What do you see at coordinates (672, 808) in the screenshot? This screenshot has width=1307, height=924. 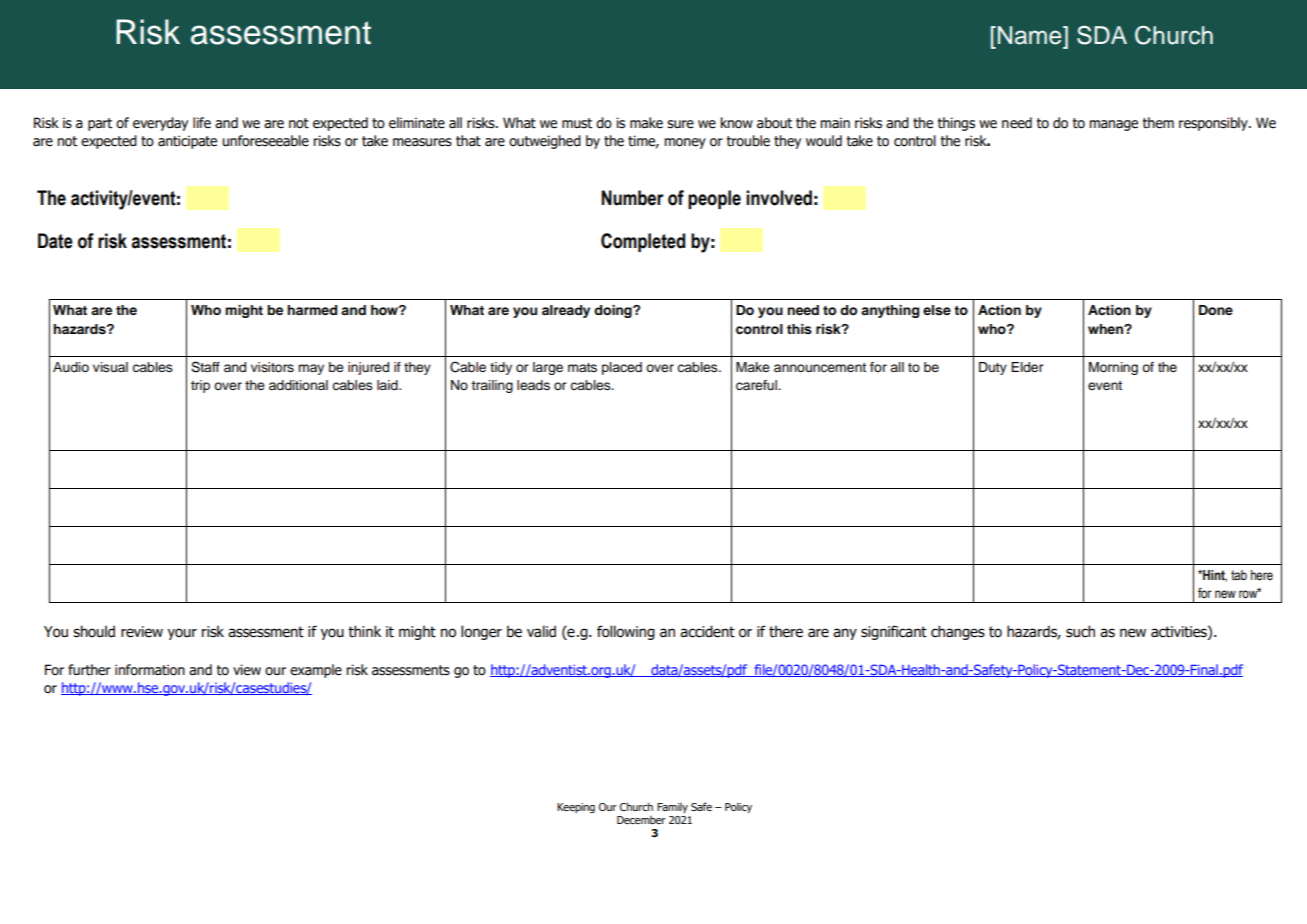 I see `Family` at bounding box center [672, 808].
